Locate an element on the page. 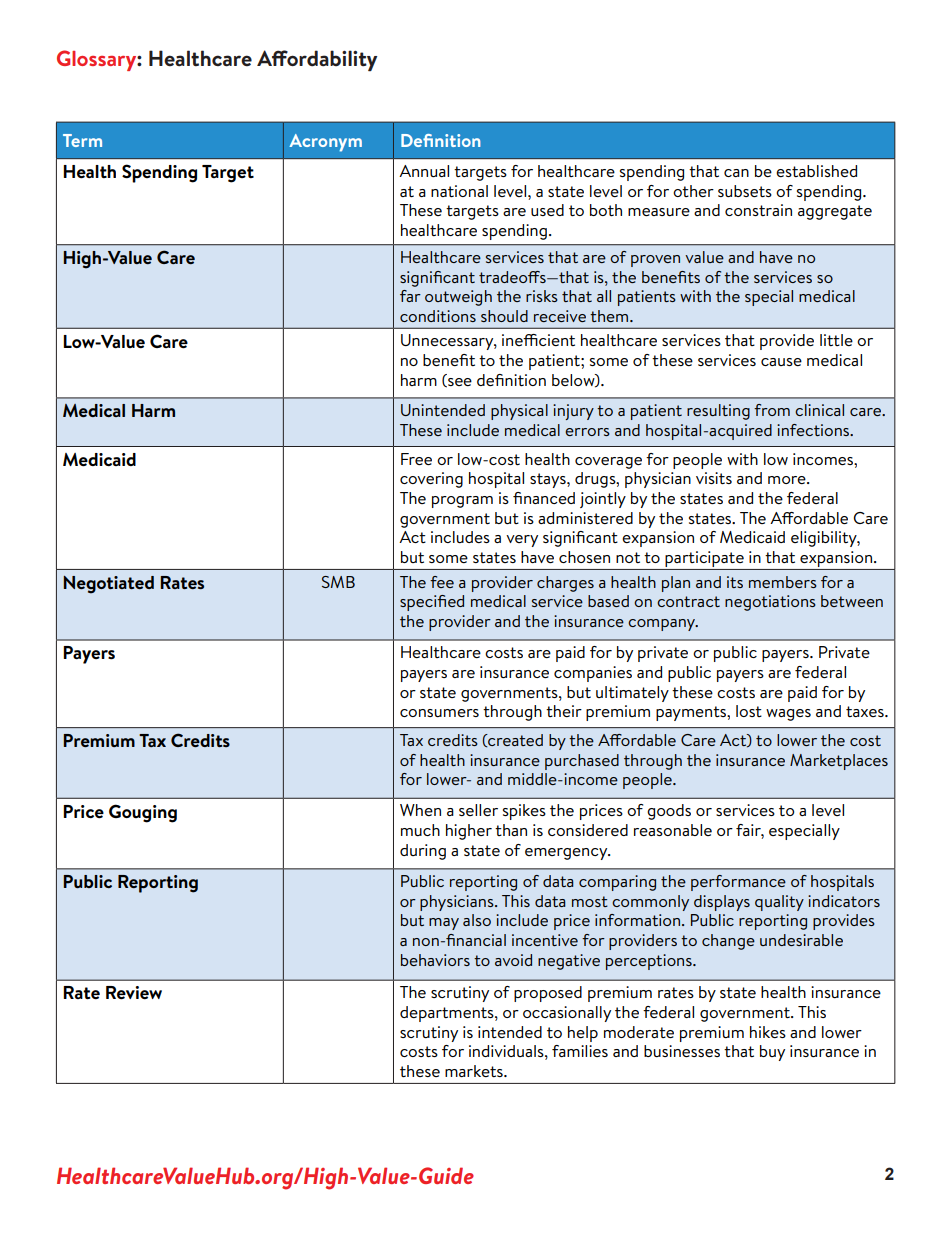  Review is located at coordinates (134, 993).
